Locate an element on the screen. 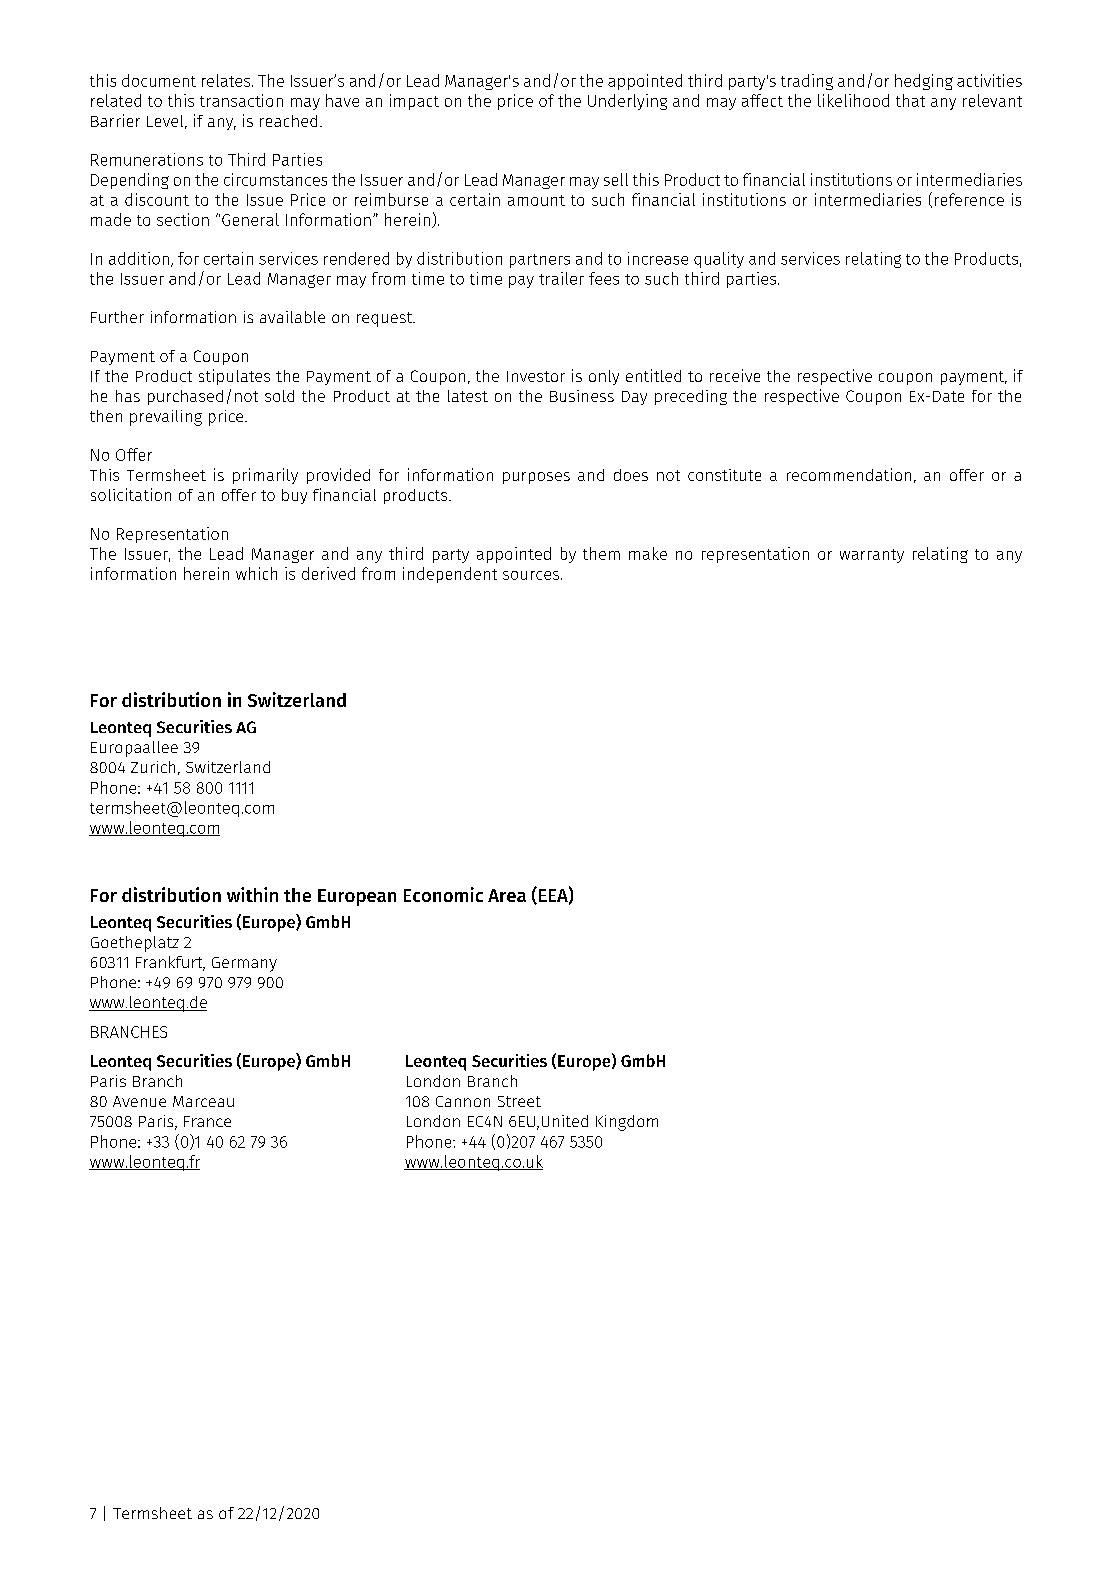  France is located at coordinates (207, 1121).
